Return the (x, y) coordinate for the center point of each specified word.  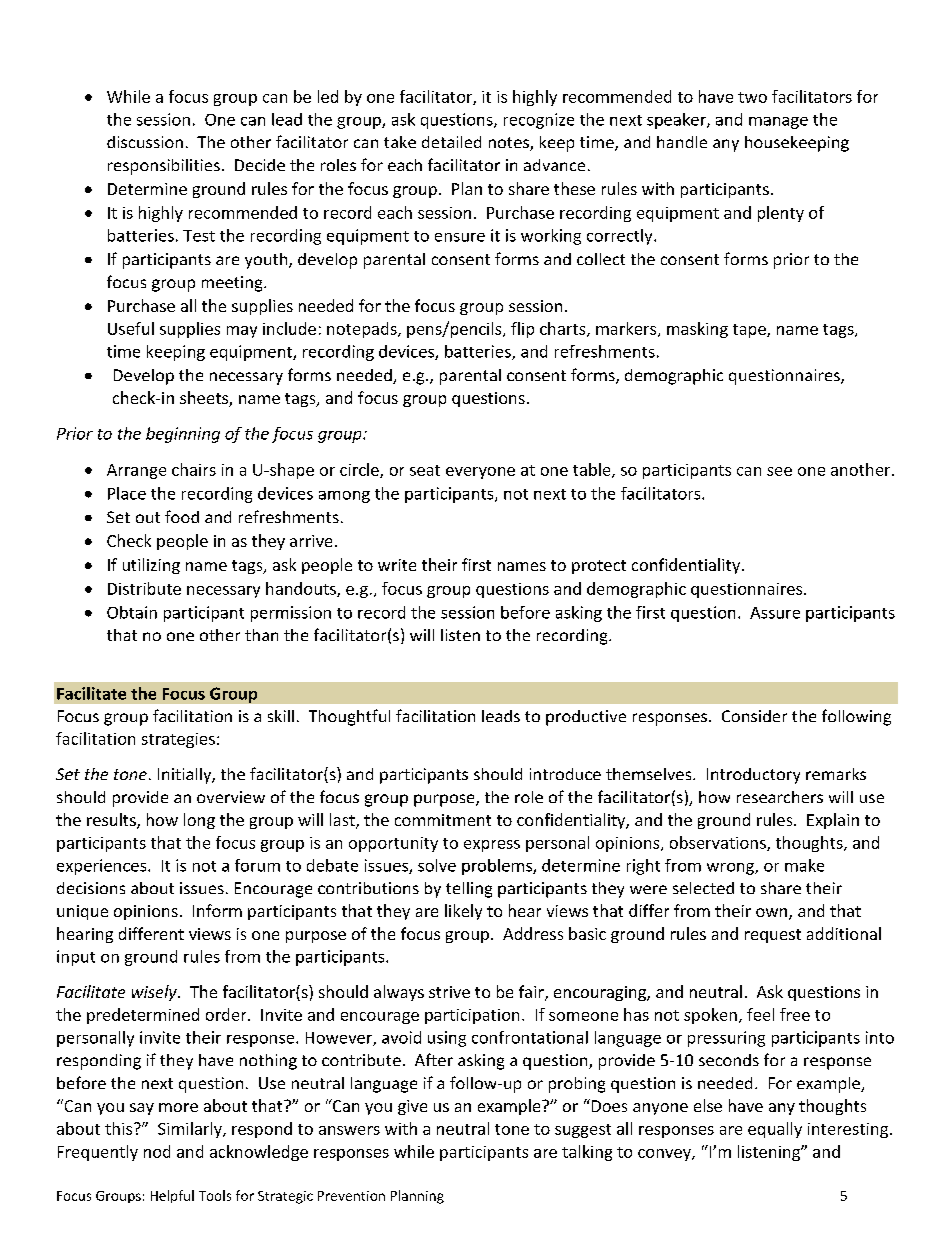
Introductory (753, 776)
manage (778, 123)
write (397, 565)
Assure (775, 613)
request (773, 936)
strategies (178, 740)
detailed (451, 142)
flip (522, 330)
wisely (155, 993)
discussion (145, 142)
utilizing (151, 566)
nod (157, 1151)
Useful (131, 328)
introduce (565, 774)
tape (750, 331)
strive (449, 992)
